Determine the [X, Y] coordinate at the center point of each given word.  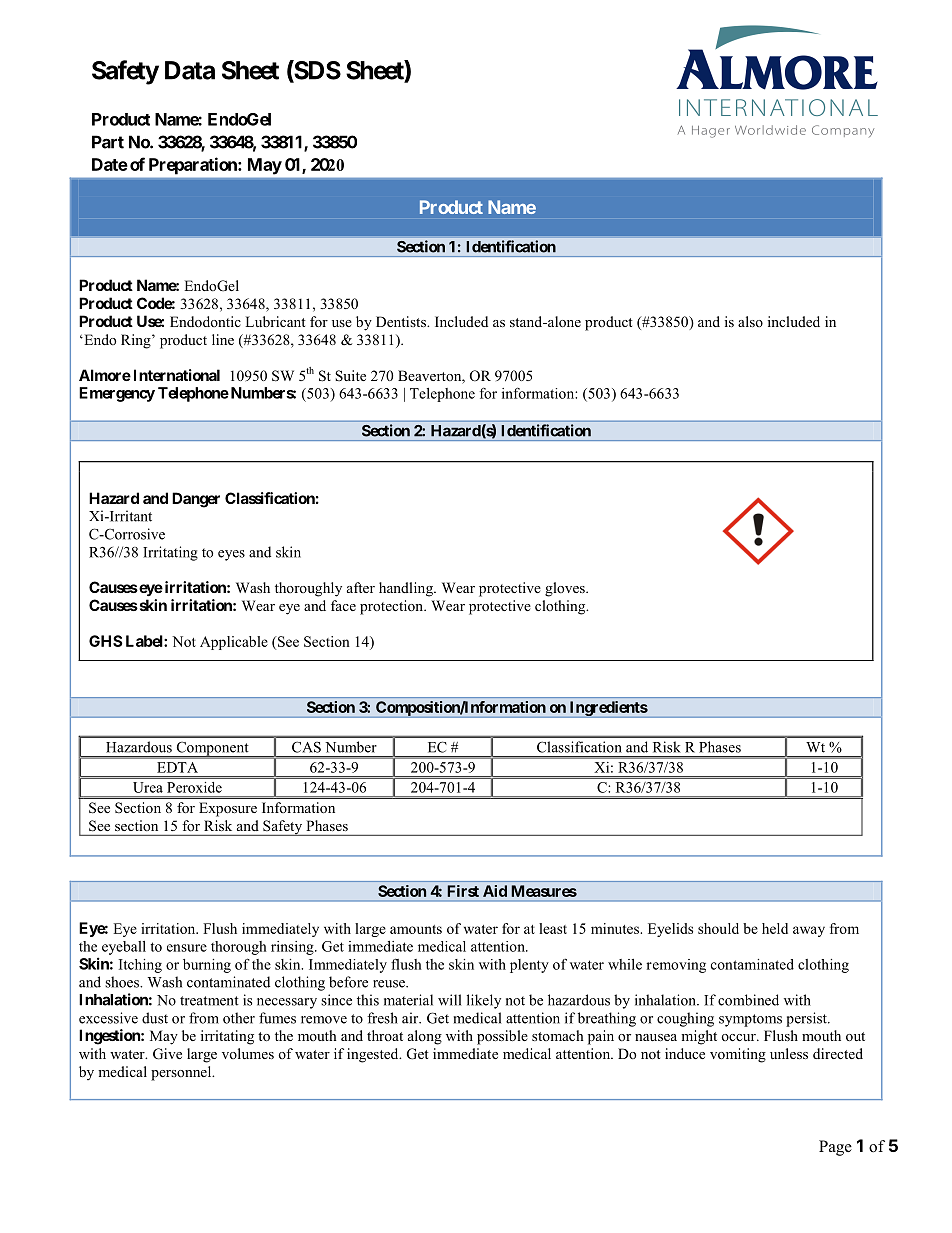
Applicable [234, 643]
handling [407, 589]
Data [190, 70]
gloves [566, 589]
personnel [182, 1073]
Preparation [194, 165]
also [750, 321]
